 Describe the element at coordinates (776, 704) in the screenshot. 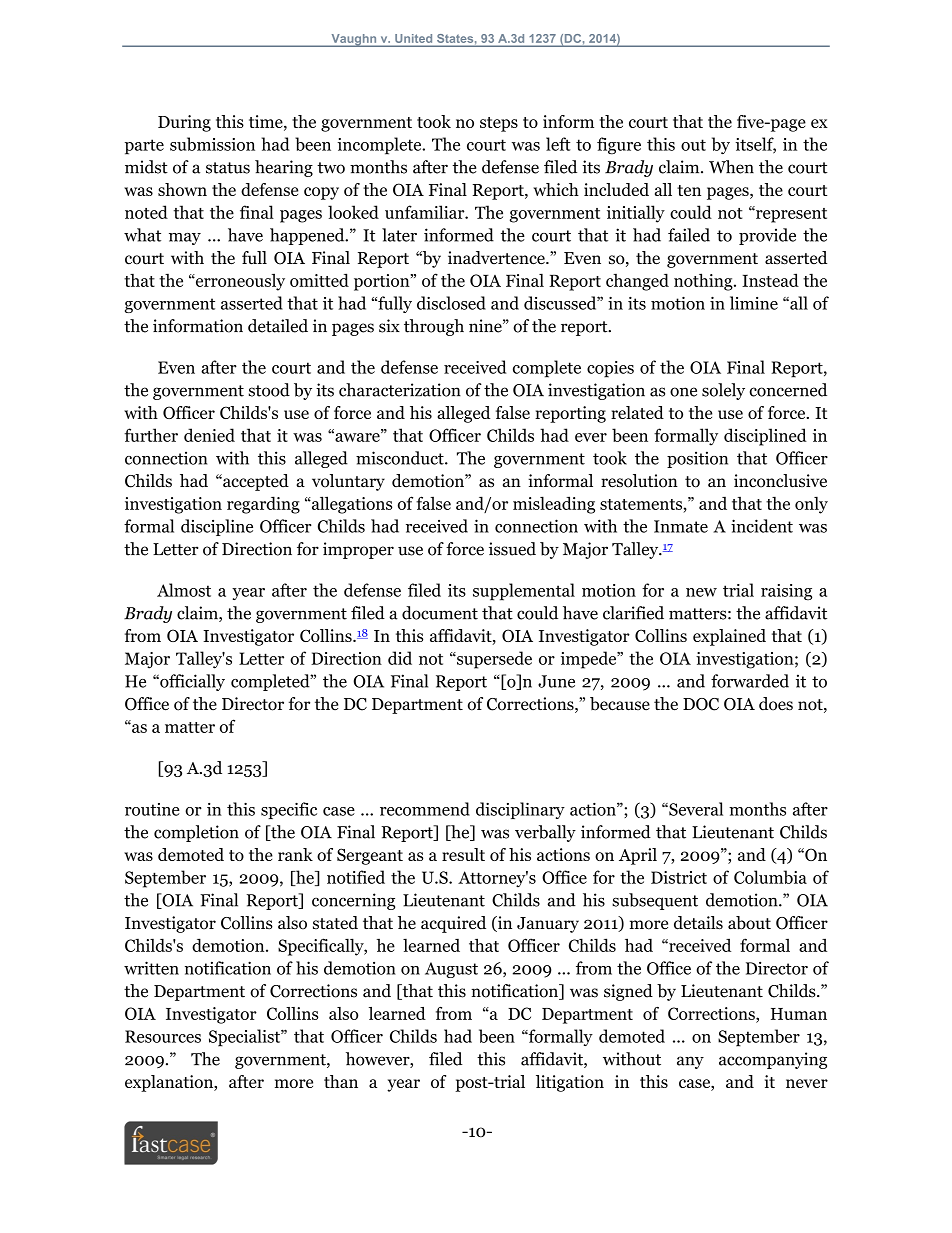

I see `does` at that location.
